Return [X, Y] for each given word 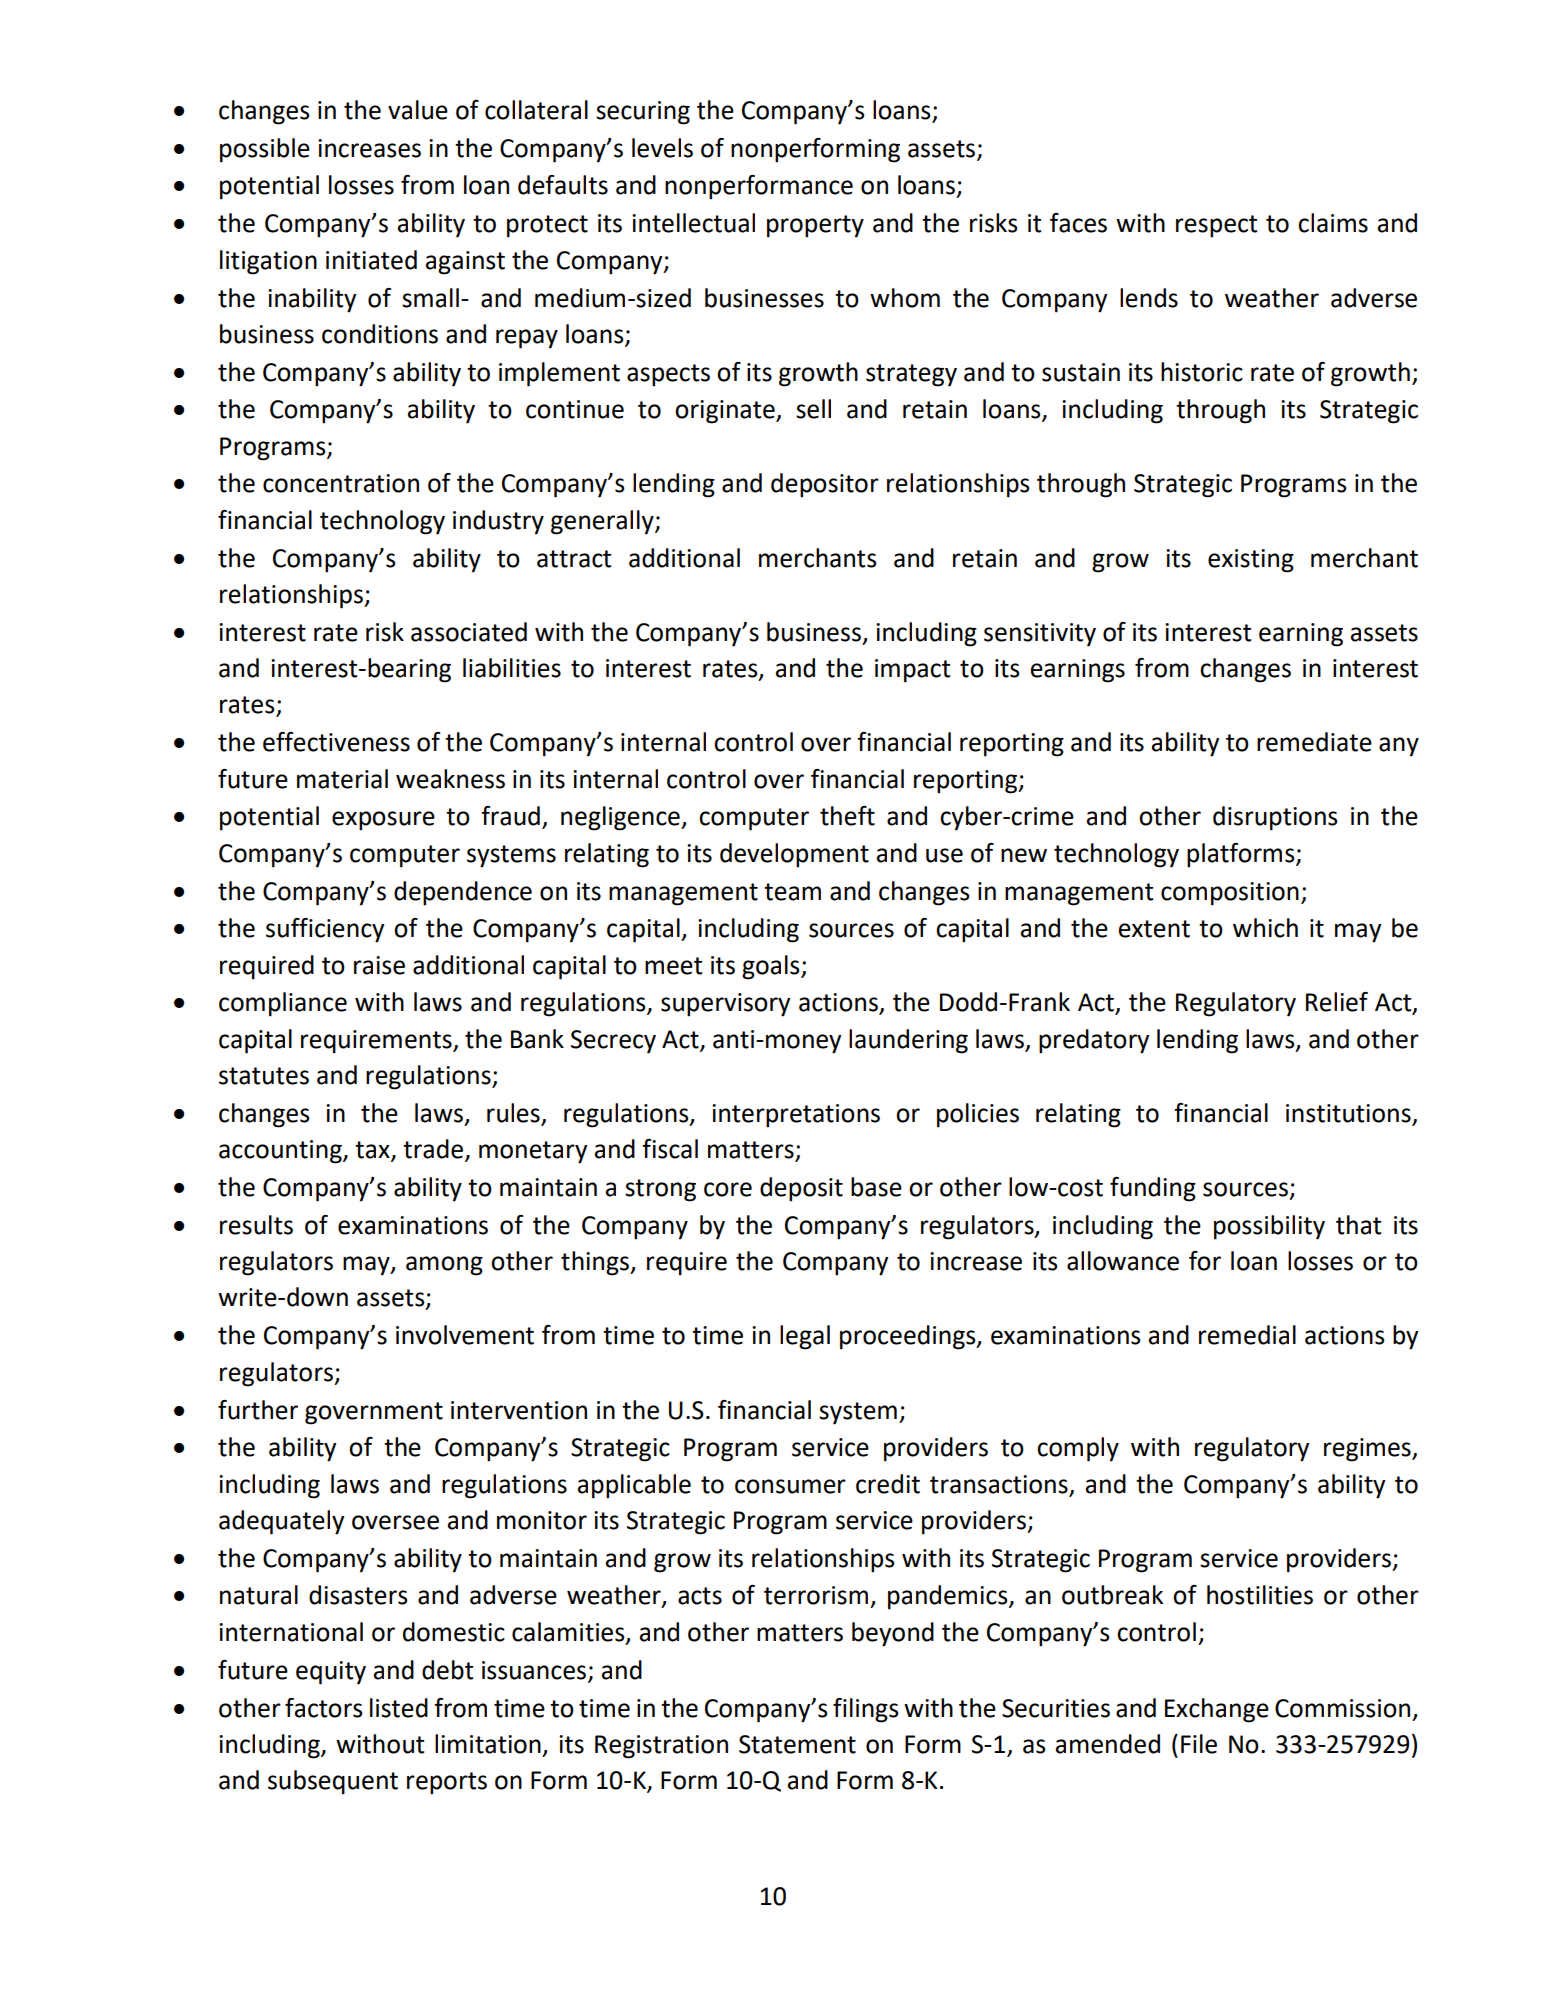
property [815, 226]
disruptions [1275, 818]
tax [373, 1151]
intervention [519, 1410]
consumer [790, 1486]
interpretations [796, 1116]
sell [813, 409]
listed [399, 1708]
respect [1216, 226]
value [418, 110]
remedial [1247, 1335]
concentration [341, 483]
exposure [383, 821]
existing [1251, 561]
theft [847, 816]
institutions [1348, 1113]
